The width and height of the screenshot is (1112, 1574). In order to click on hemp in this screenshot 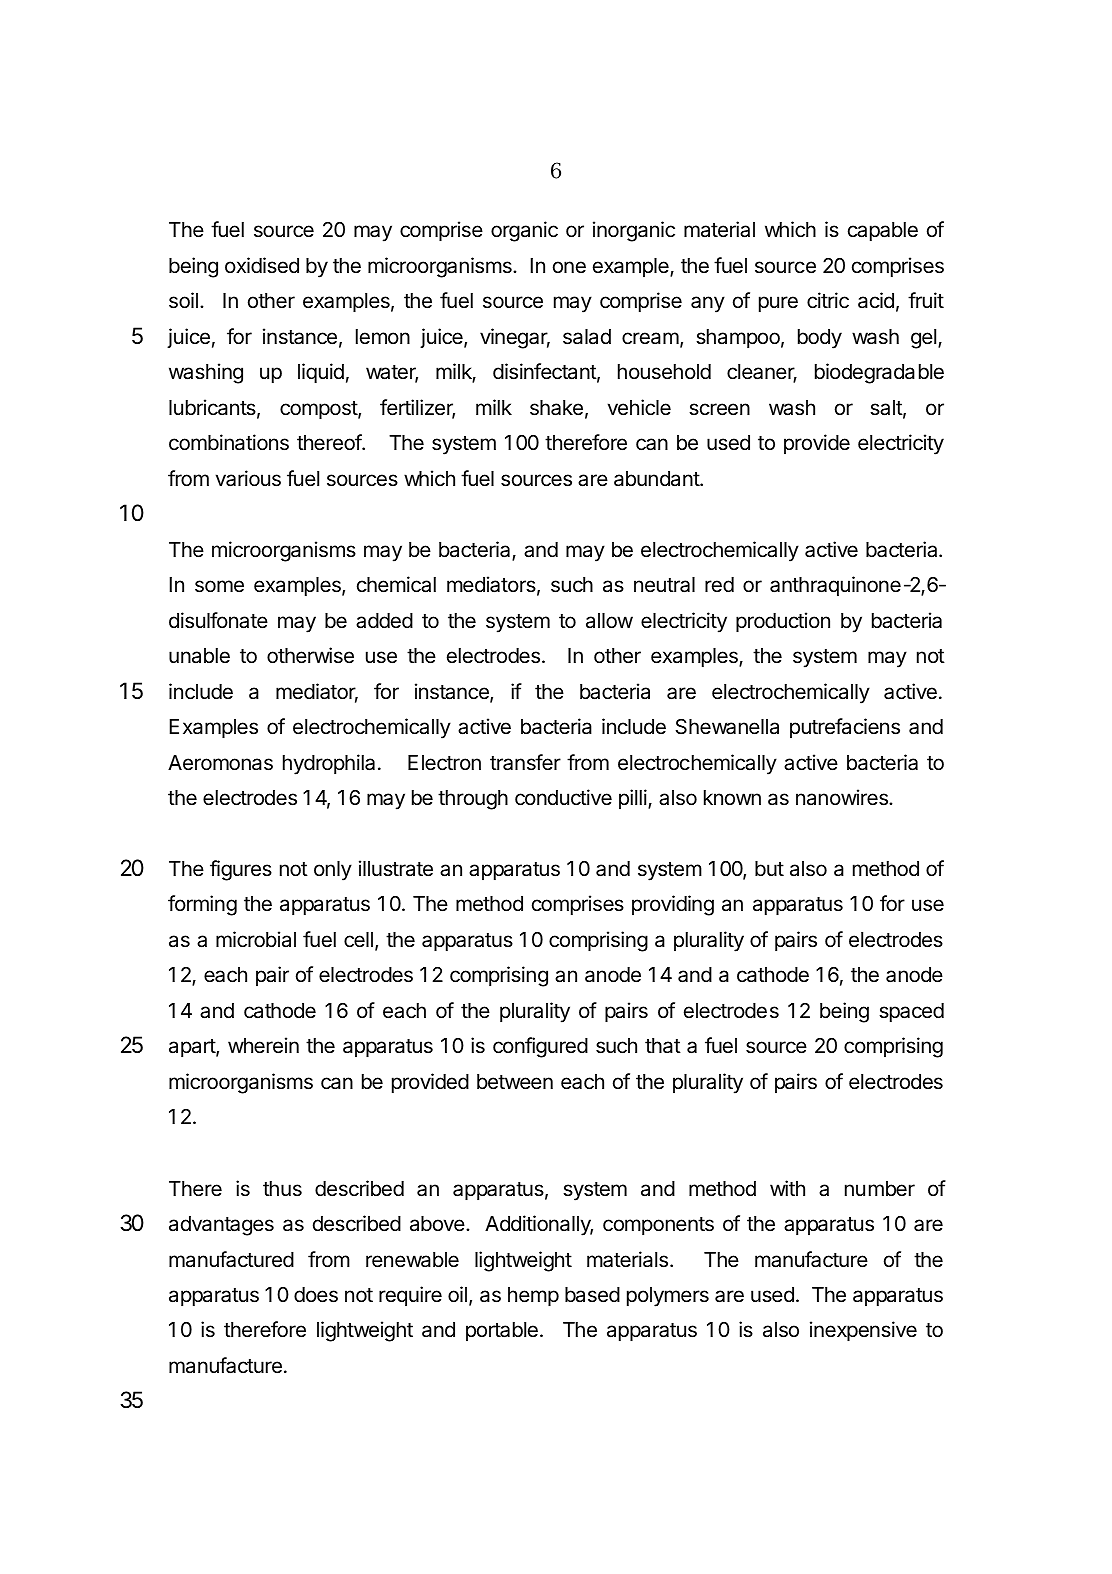, I will do `click(533, 1297)`.
